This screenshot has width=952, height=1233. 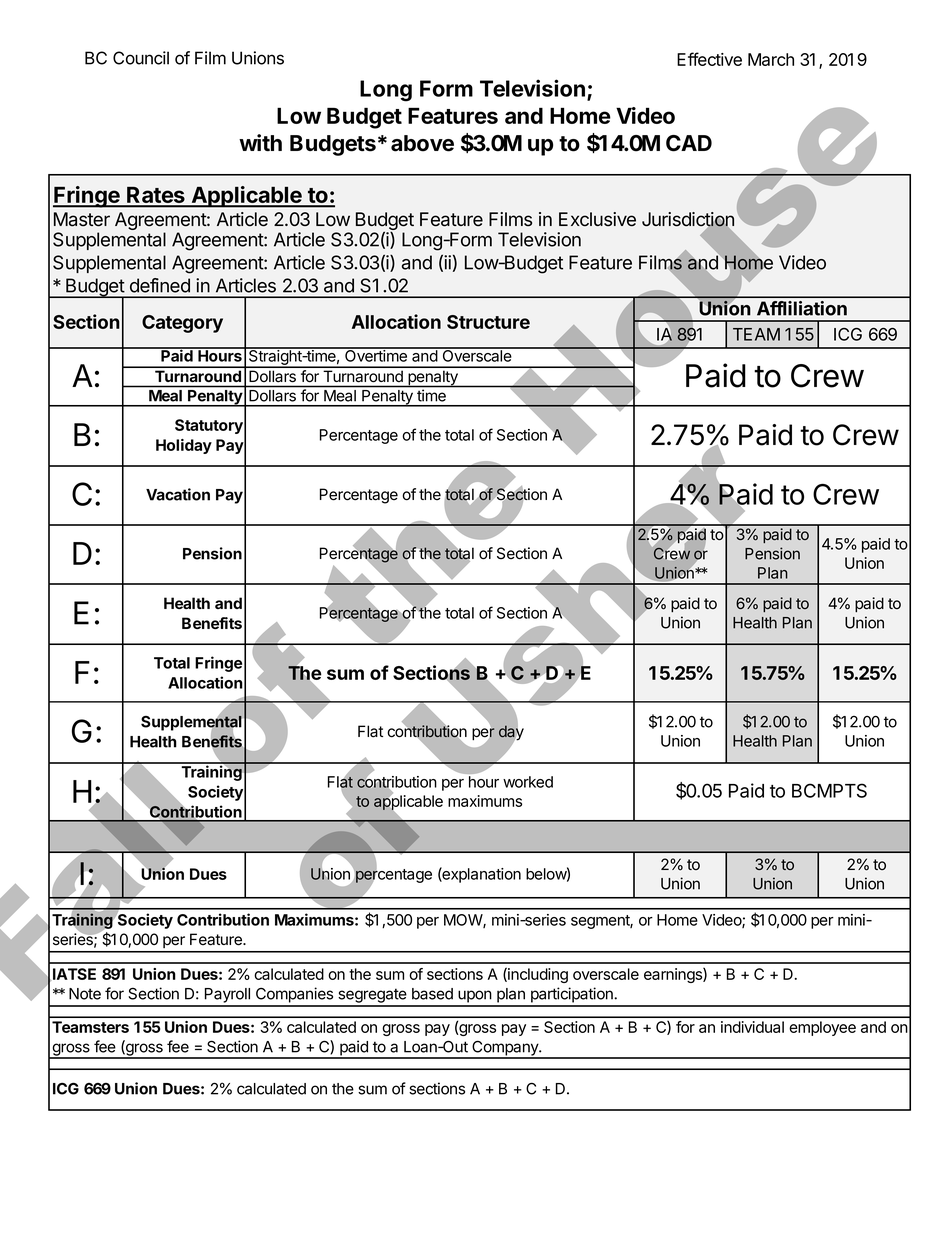 What do you see at coordinates (178, 494) in the screenshot?
I see `Vacation` at bounding box center [178, 494].
